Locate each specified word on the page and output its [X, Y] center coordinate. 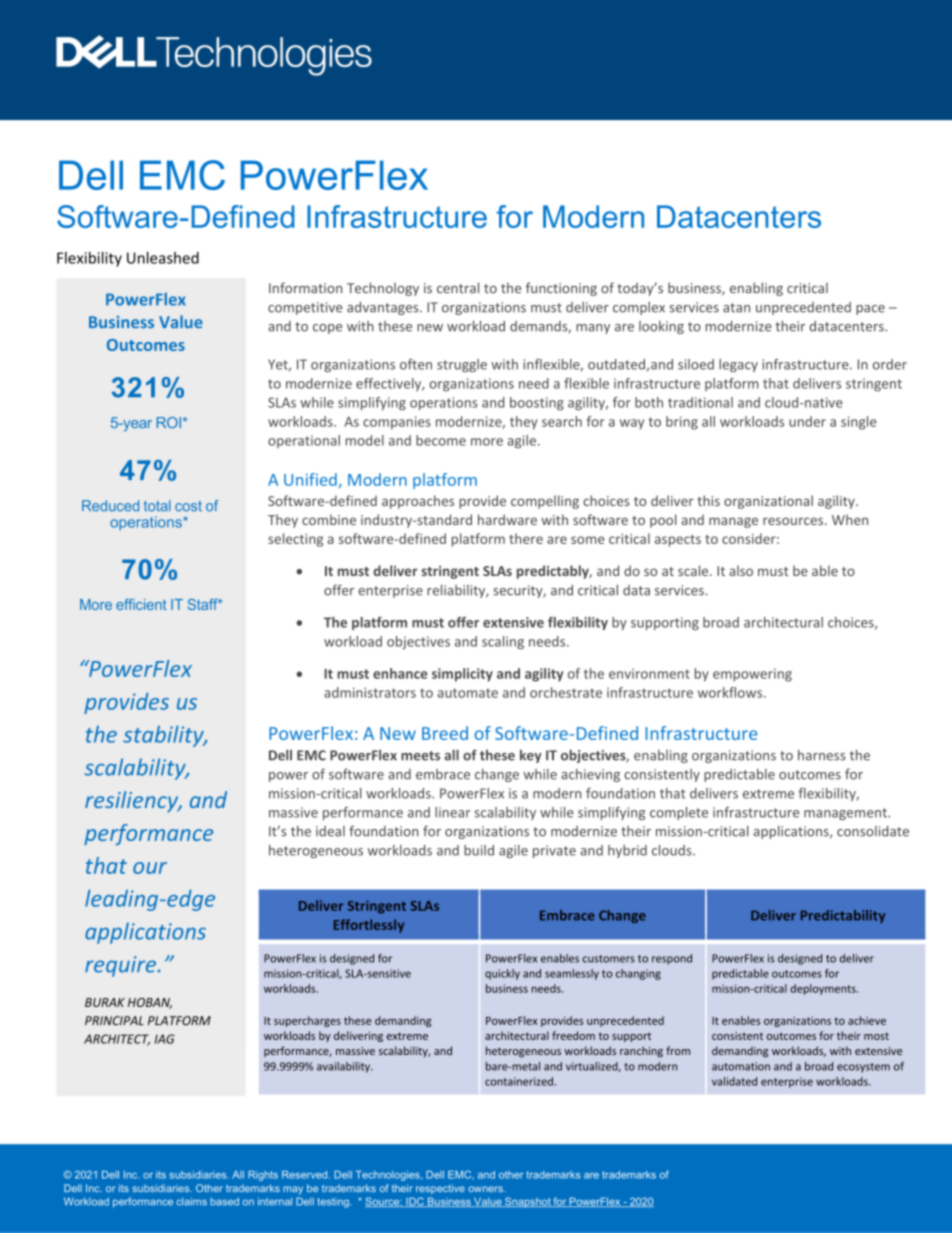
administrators [370, 692]
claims [192, 1201]
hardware [507, 519]
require [122, 966]
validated [734, 1081]
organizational [768, 502]
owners [486, 1189]
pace [870, 310]
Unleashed [163, 258]
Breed [445, 733]
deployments [824, 989]
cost [188, 506]
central [458, 287]
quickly [502, 974]
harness [822, 755]
